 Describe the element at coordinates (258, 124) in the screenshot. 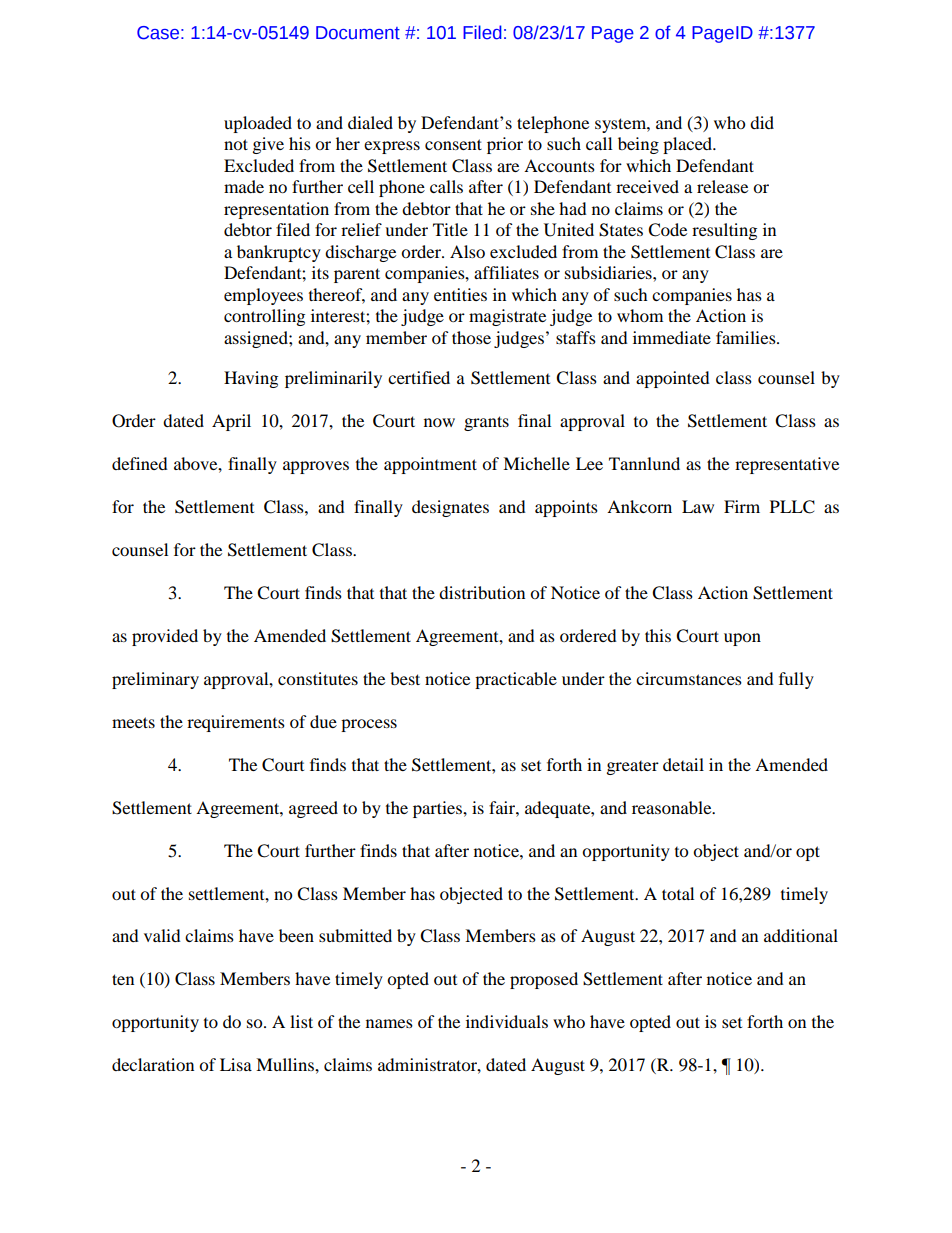

I see `uploaded` at that location.
